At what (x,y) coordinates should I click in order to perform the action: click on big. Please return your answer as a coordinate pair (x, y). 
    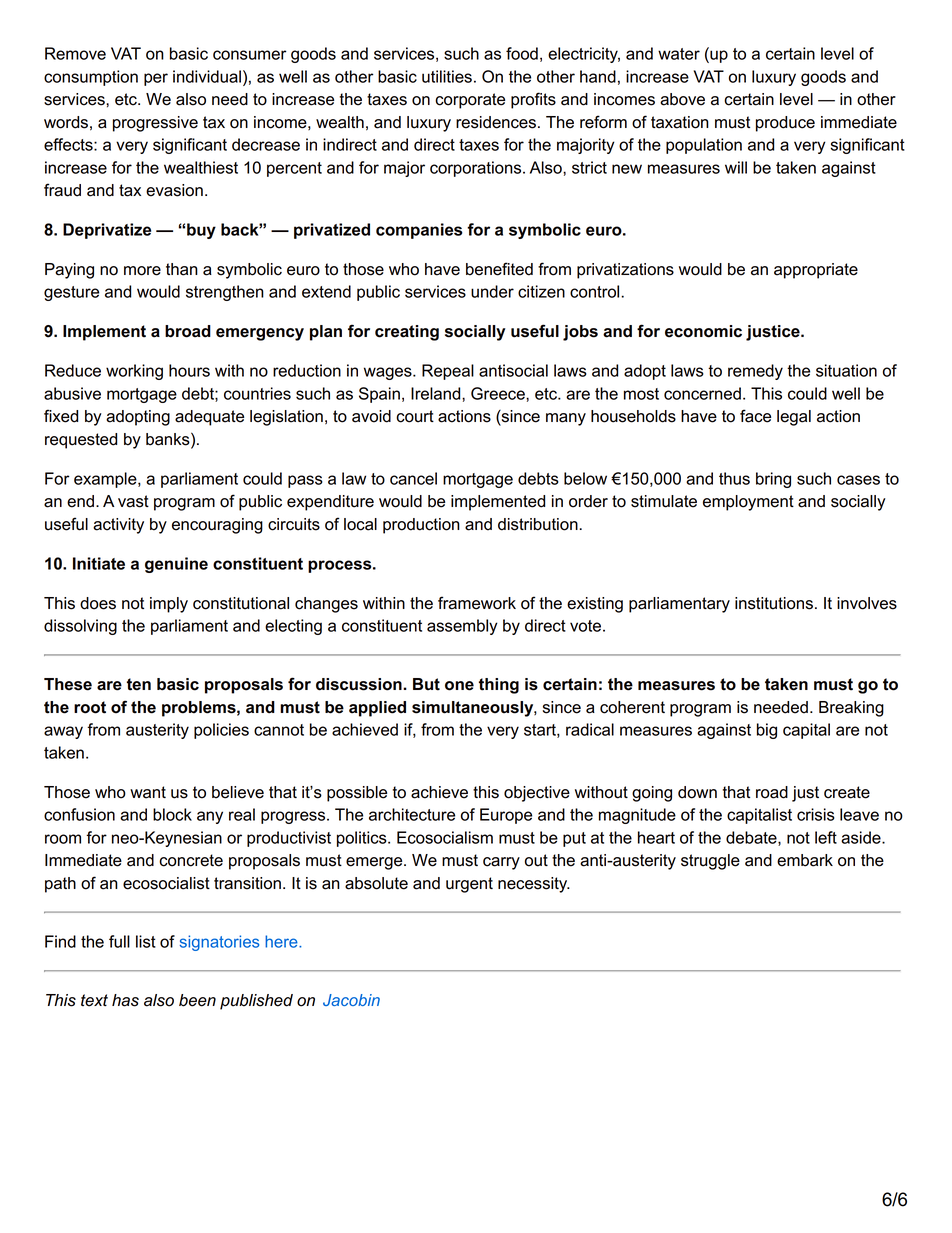
    Looking at the image, I should click on (767, 731).
